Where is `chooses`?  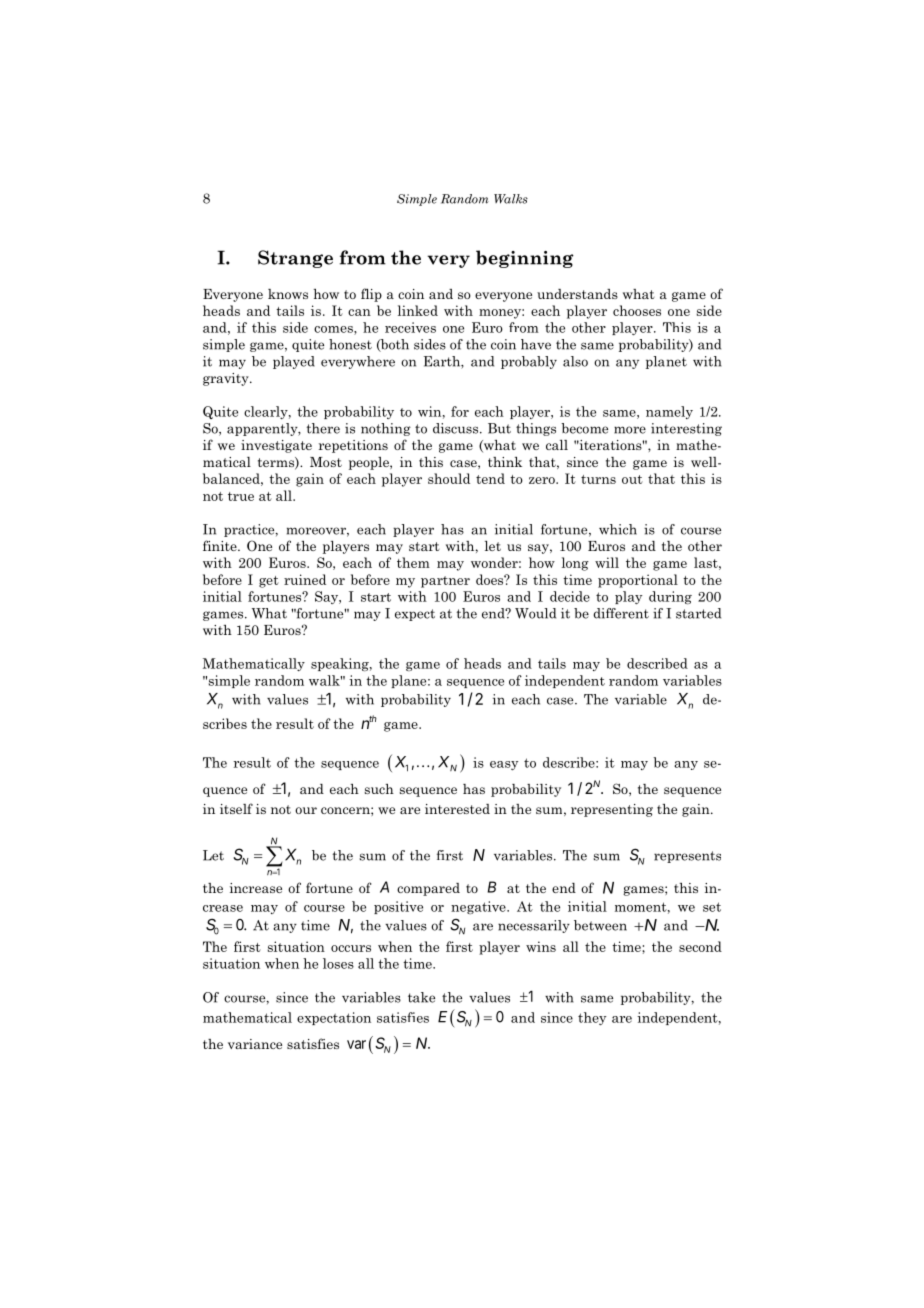 chooses is located at coordinates (637, 310).
